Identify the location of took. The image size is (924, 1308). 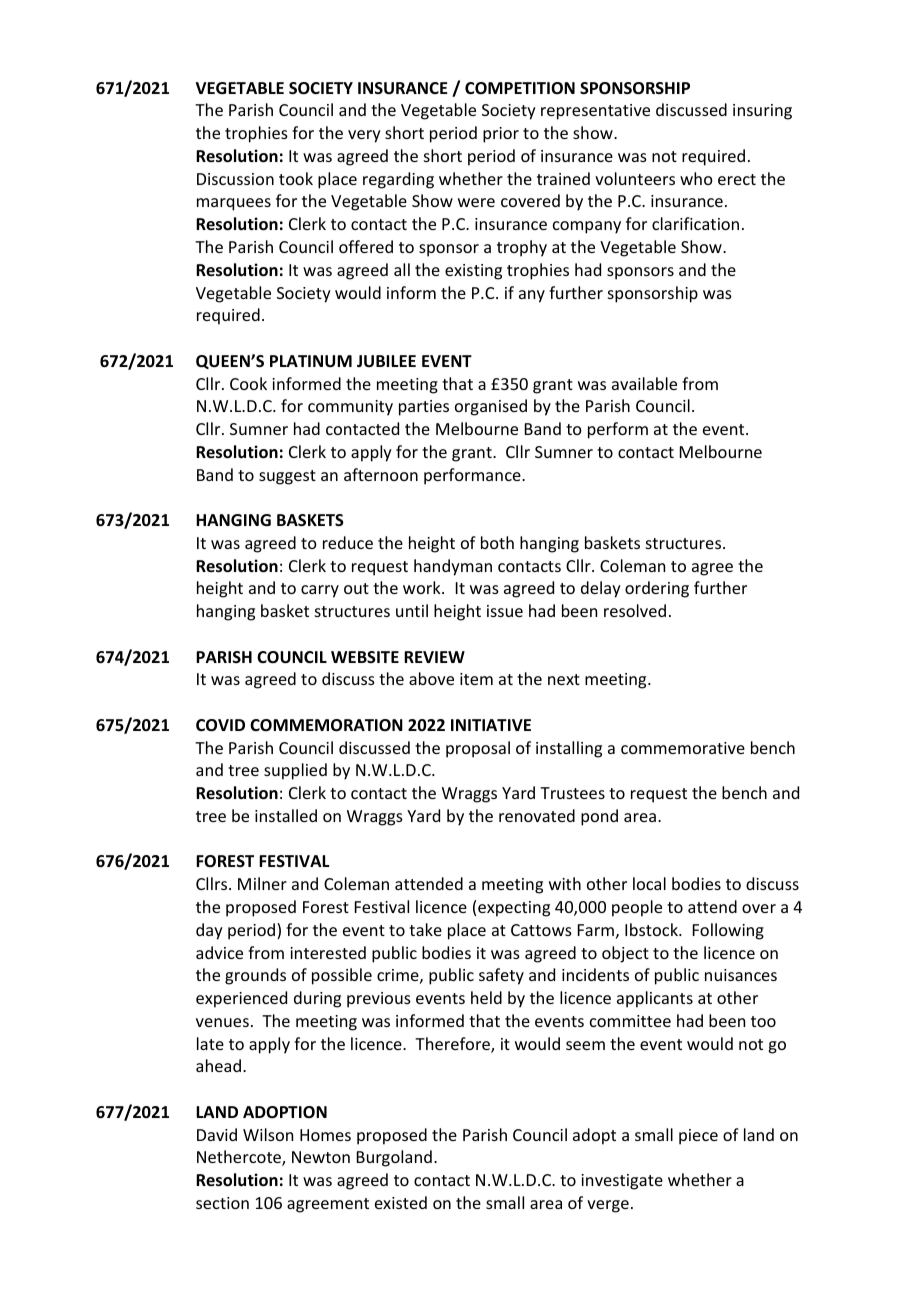
(296, 178).
